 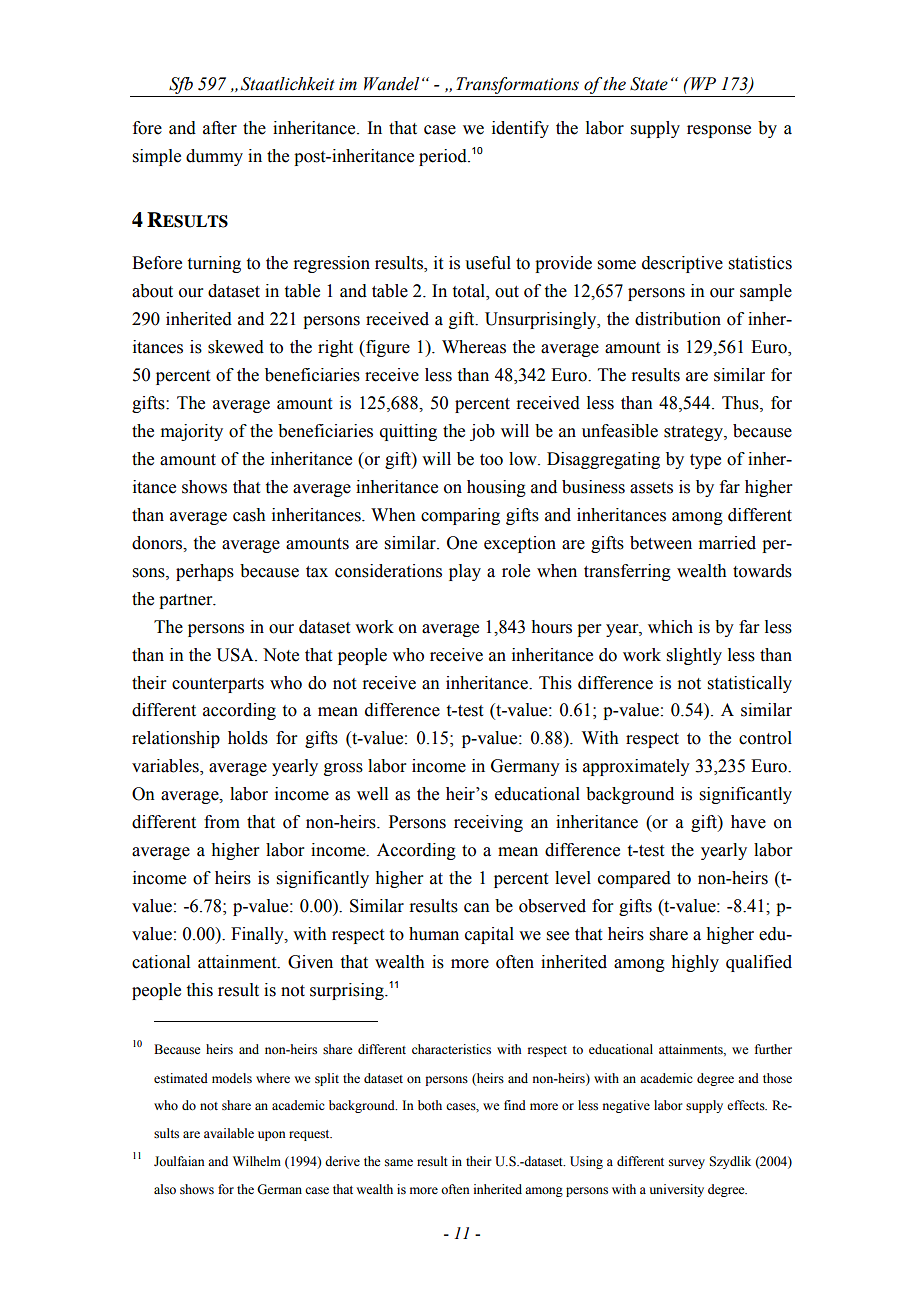 I want to click on available, so click(x=229, y=1133).
